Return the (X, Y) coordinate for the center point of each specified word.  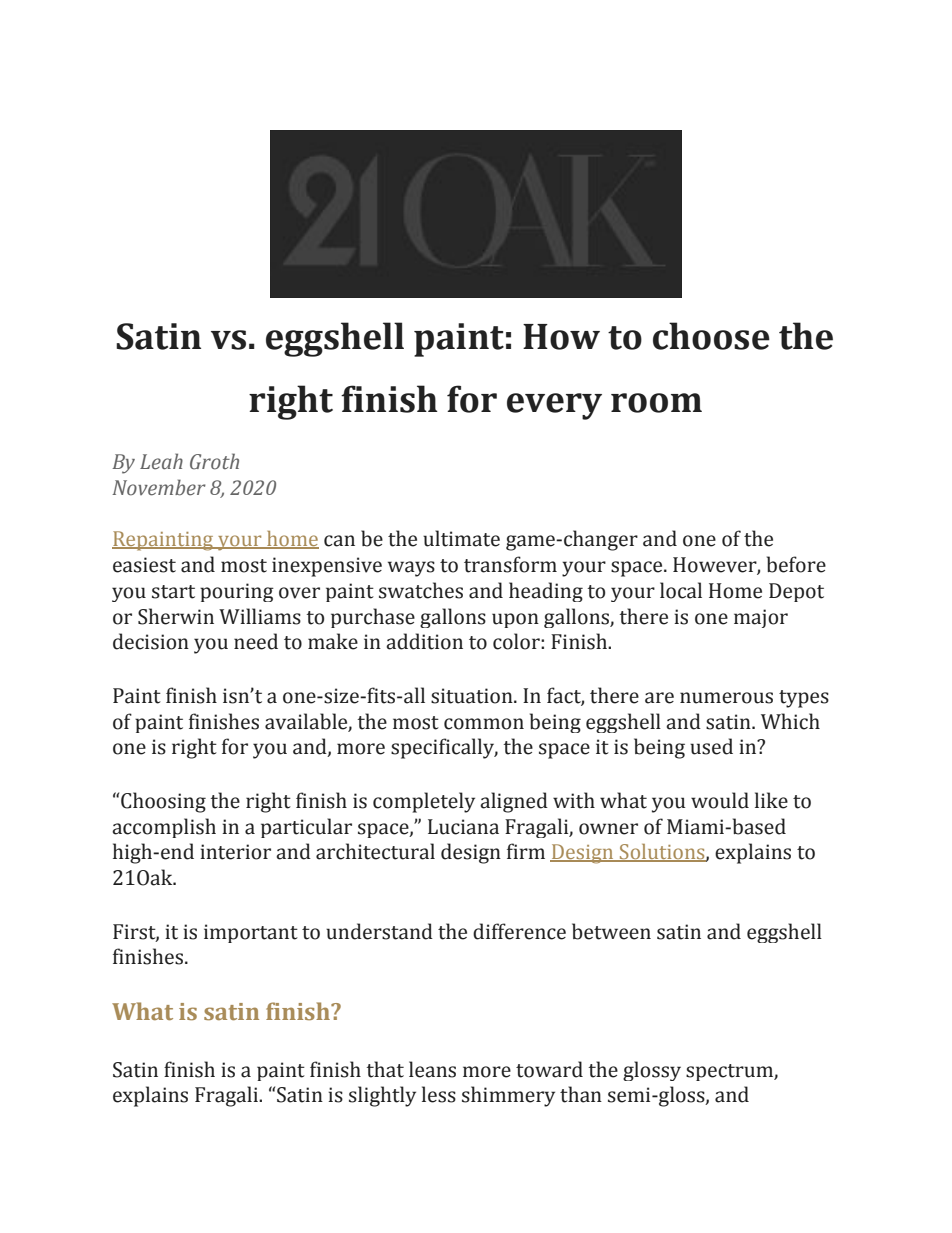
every (554, 406)
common (484, 724)
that (385, 1069)
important (251, 933)
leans (432, 1069)
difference (519, 931)
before (796, 564)
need (256, 641)
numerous (726, 698)
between (611, 931)
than (581, 1094)
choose (711, 336)
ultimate (461, 538)
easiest (144, 565)
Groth (214, 461)
